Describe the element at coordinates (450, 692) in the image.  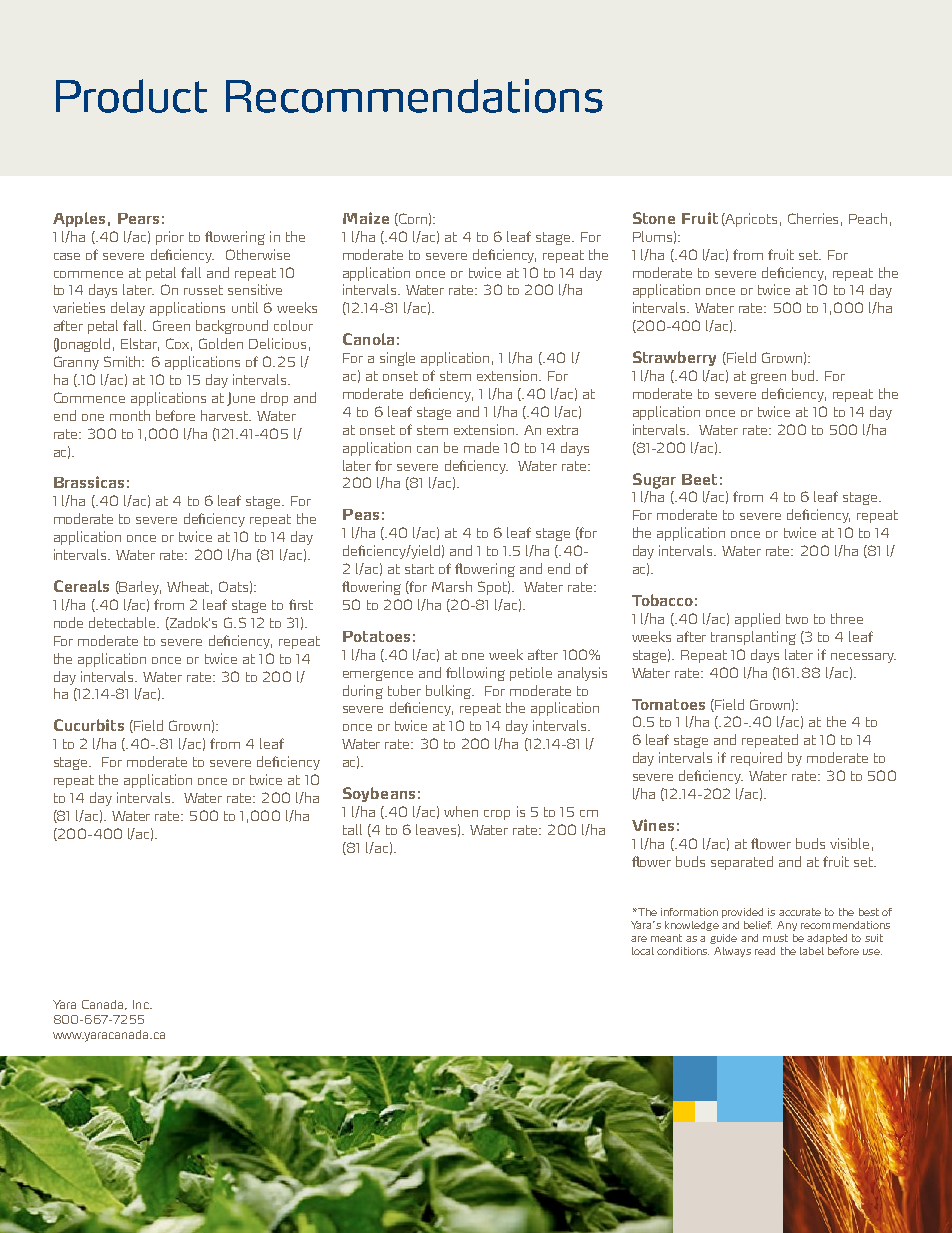
I see `bulking` at that location.
